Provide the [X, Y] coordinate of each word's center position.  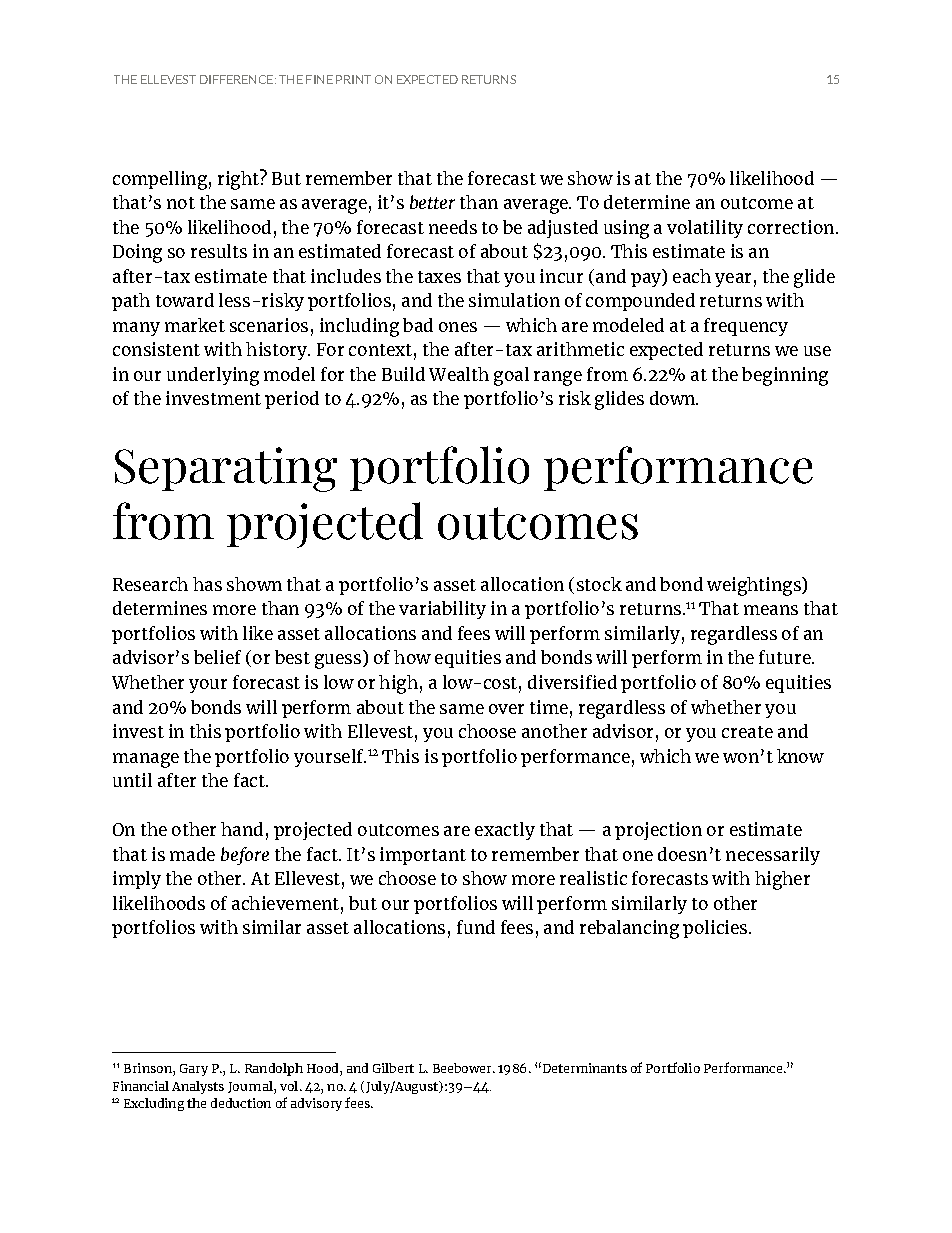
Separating [226, 469]
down [673, 398]
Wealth [459, 374]
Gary [194, 1070]
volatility [705, 229]
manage [146, 760]
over [506, 709]
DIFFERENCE [236, 79]
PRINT [353, 79]
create [747, 732]
